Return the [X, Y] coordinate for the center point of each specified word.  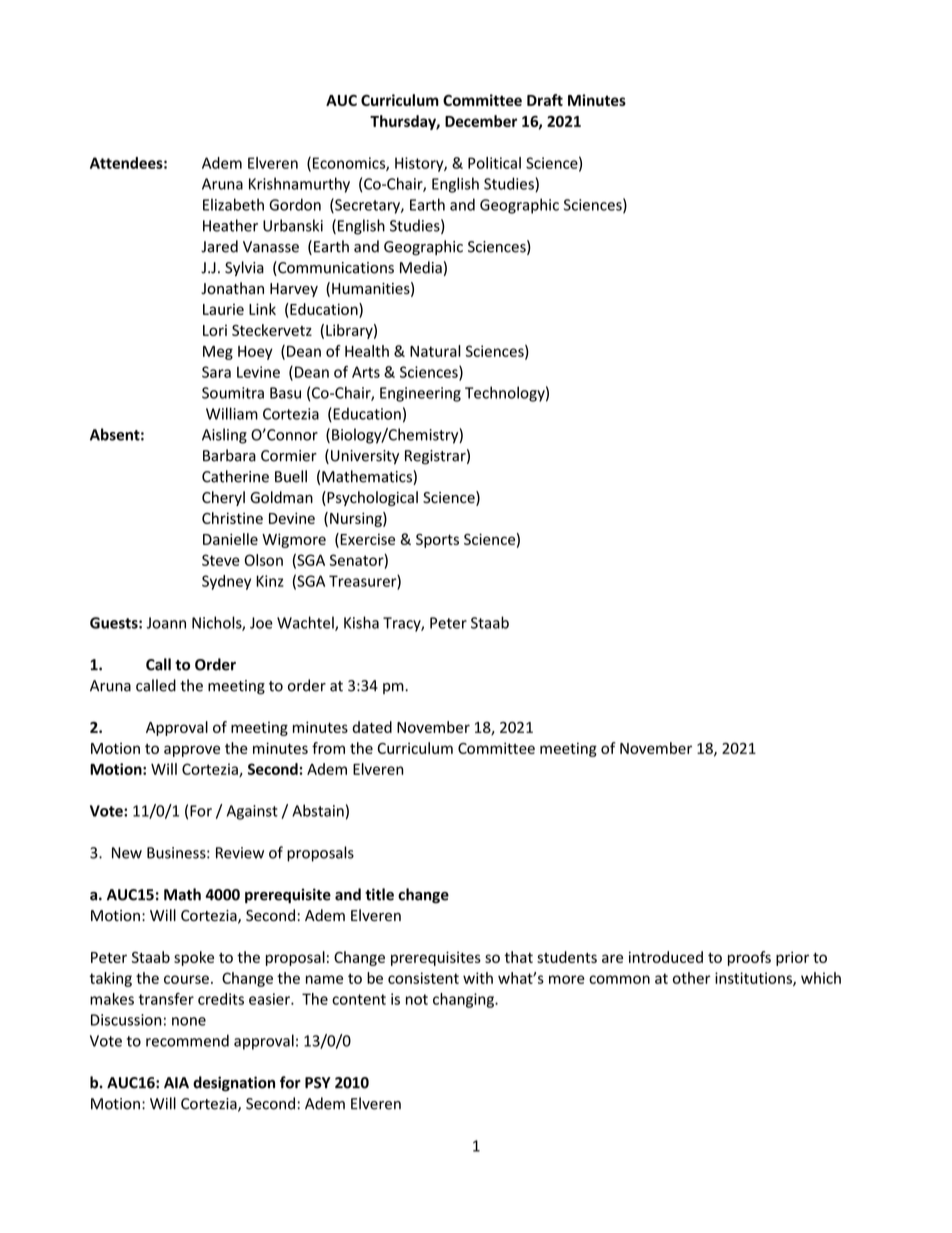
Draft [545, 100]
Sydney [226, 582]
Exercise [366, 540]
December [481, 121]
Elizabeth [233, 204]
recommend [187, 1040]
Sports [437, 541]
